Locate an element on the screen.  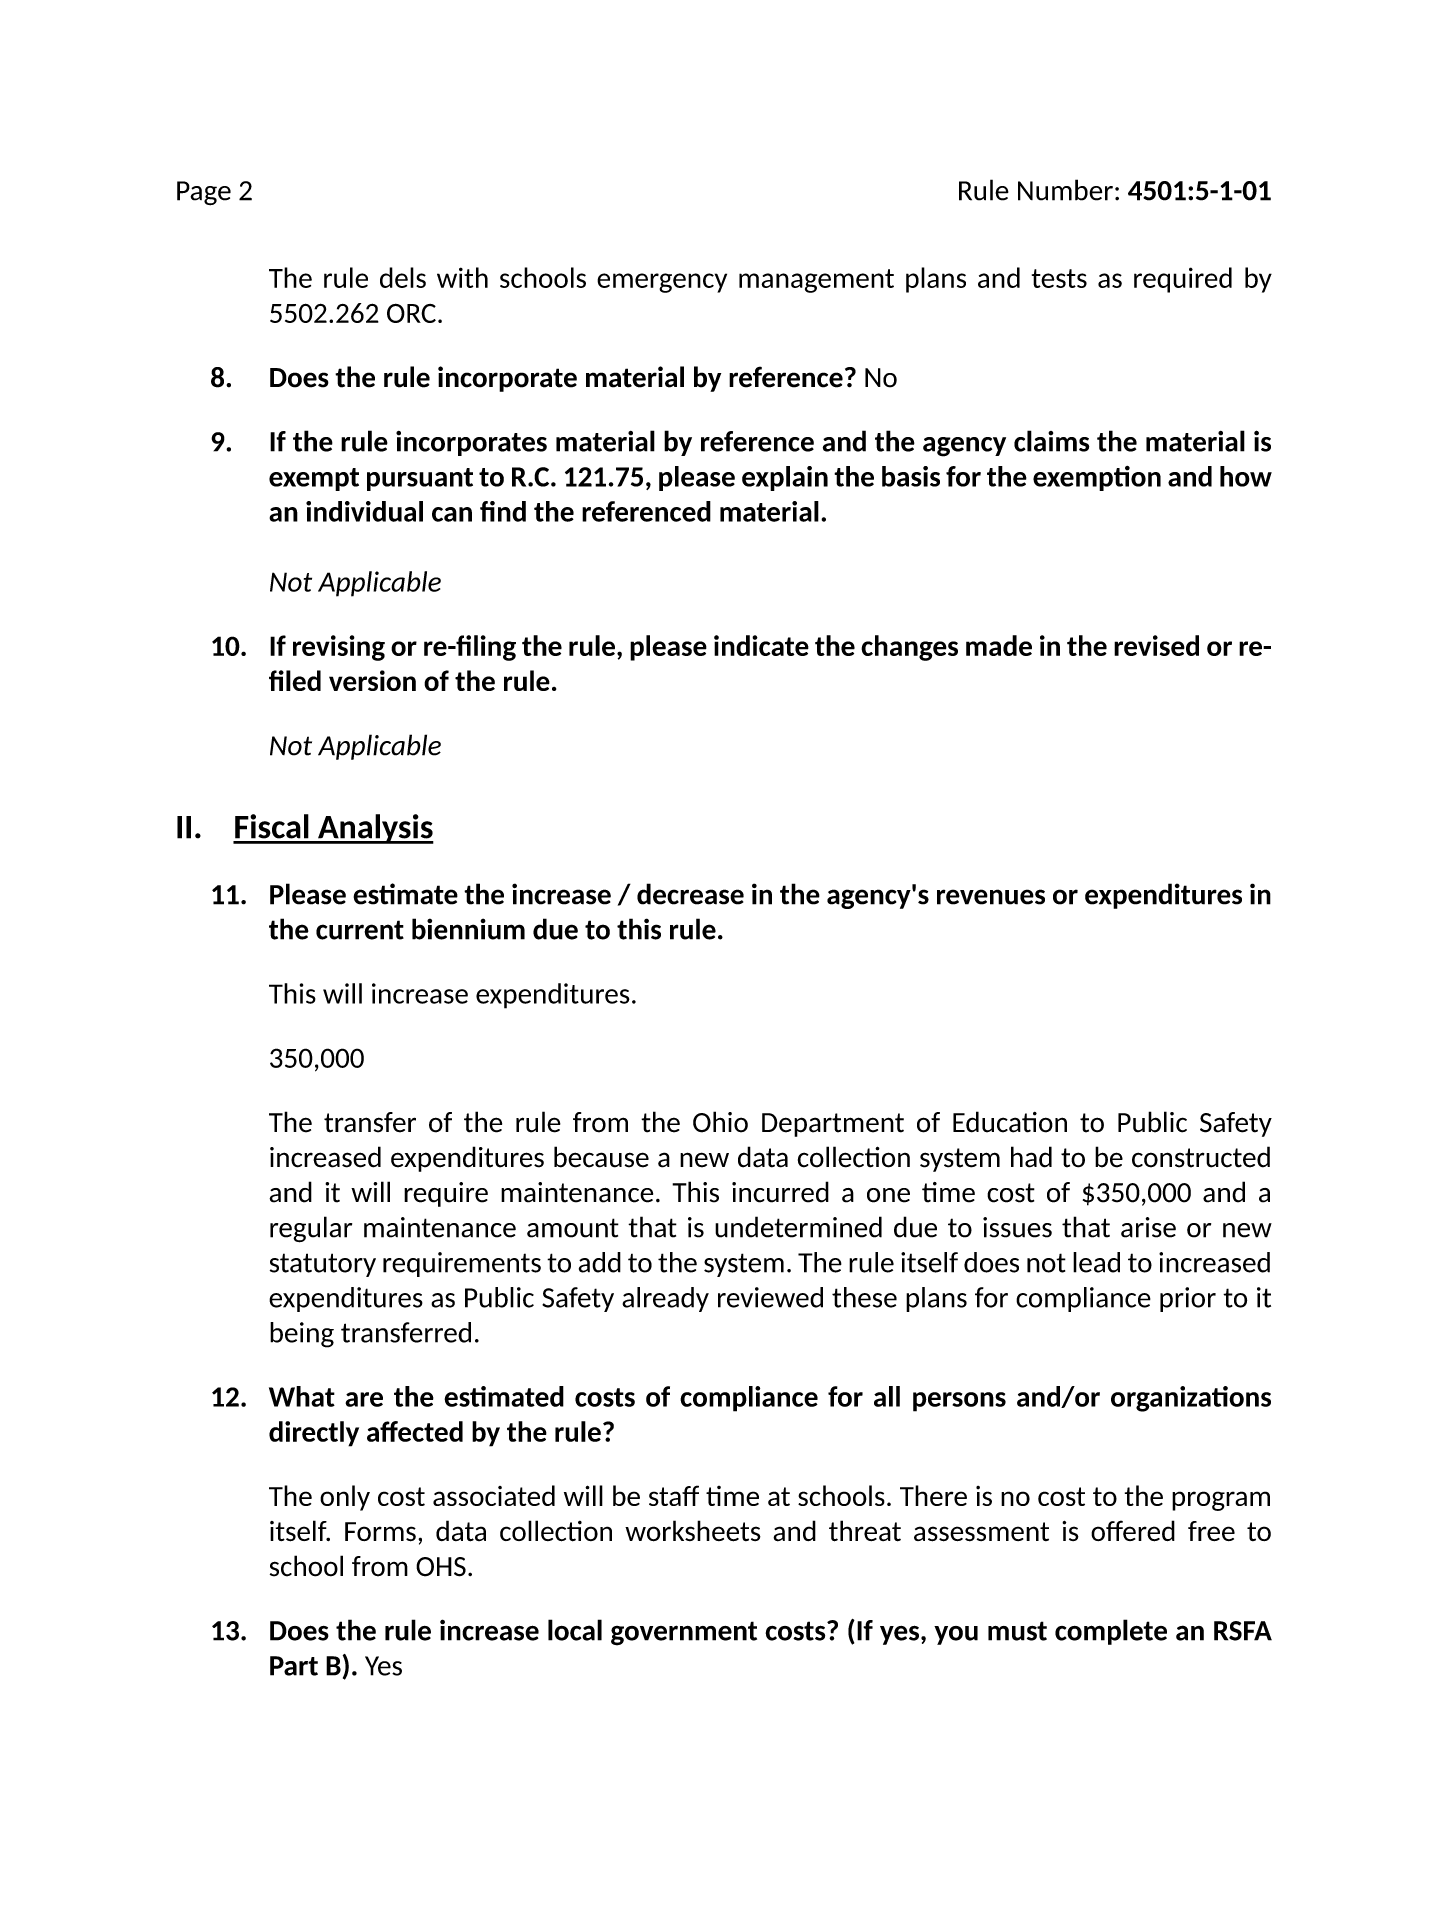
revised is located at coordinates (1156, 645).
